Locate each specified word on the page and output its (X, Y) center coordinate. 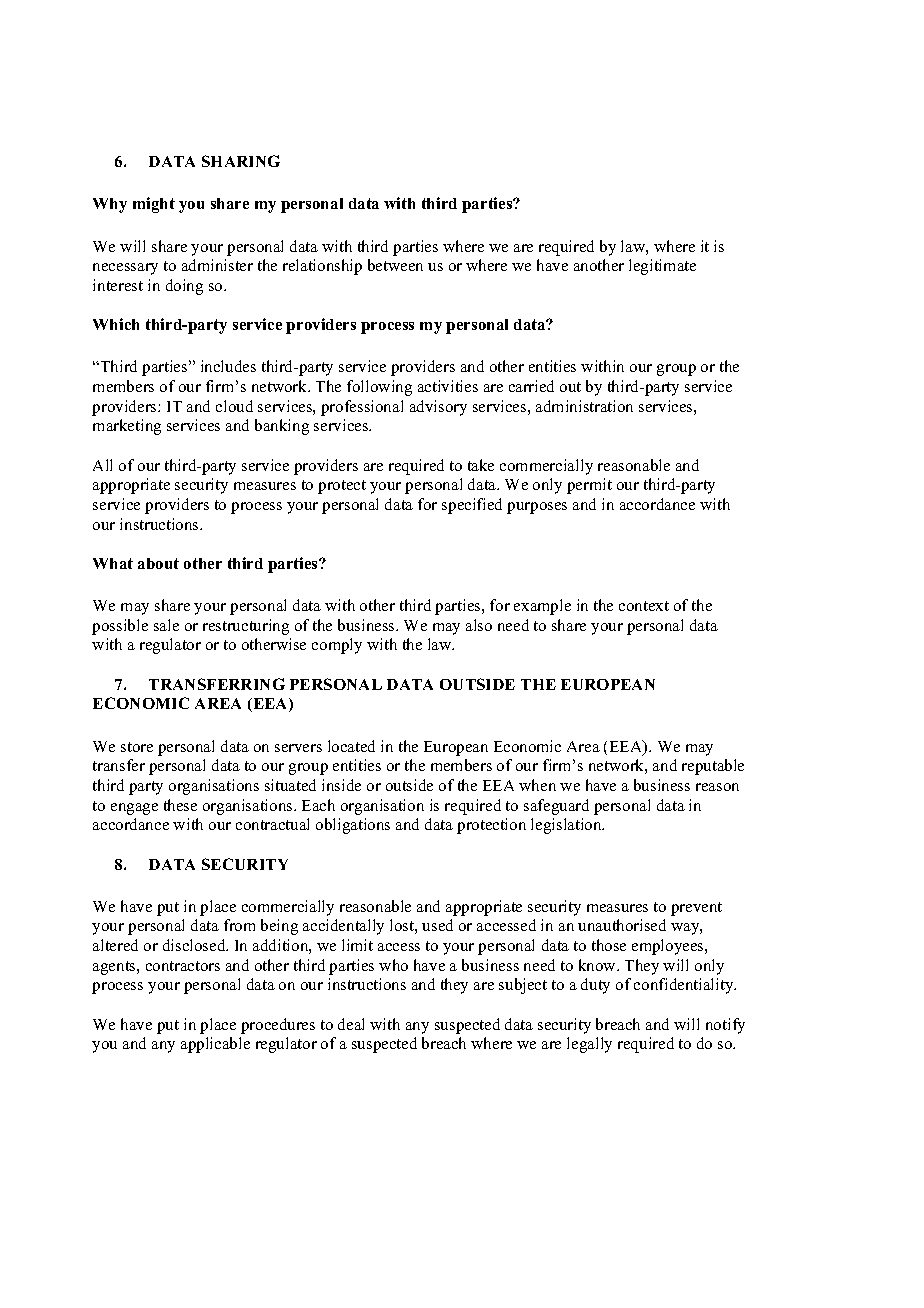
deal (351, 1024)
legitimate (662, 267)
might (154, 205)
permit (589, 486)
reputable (713, 767)
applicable (215, 1045)
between (395, 265)
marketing (127, 427)
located (351, 746)
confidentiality (685, 986)
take (481, 465)
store (137, 747)
